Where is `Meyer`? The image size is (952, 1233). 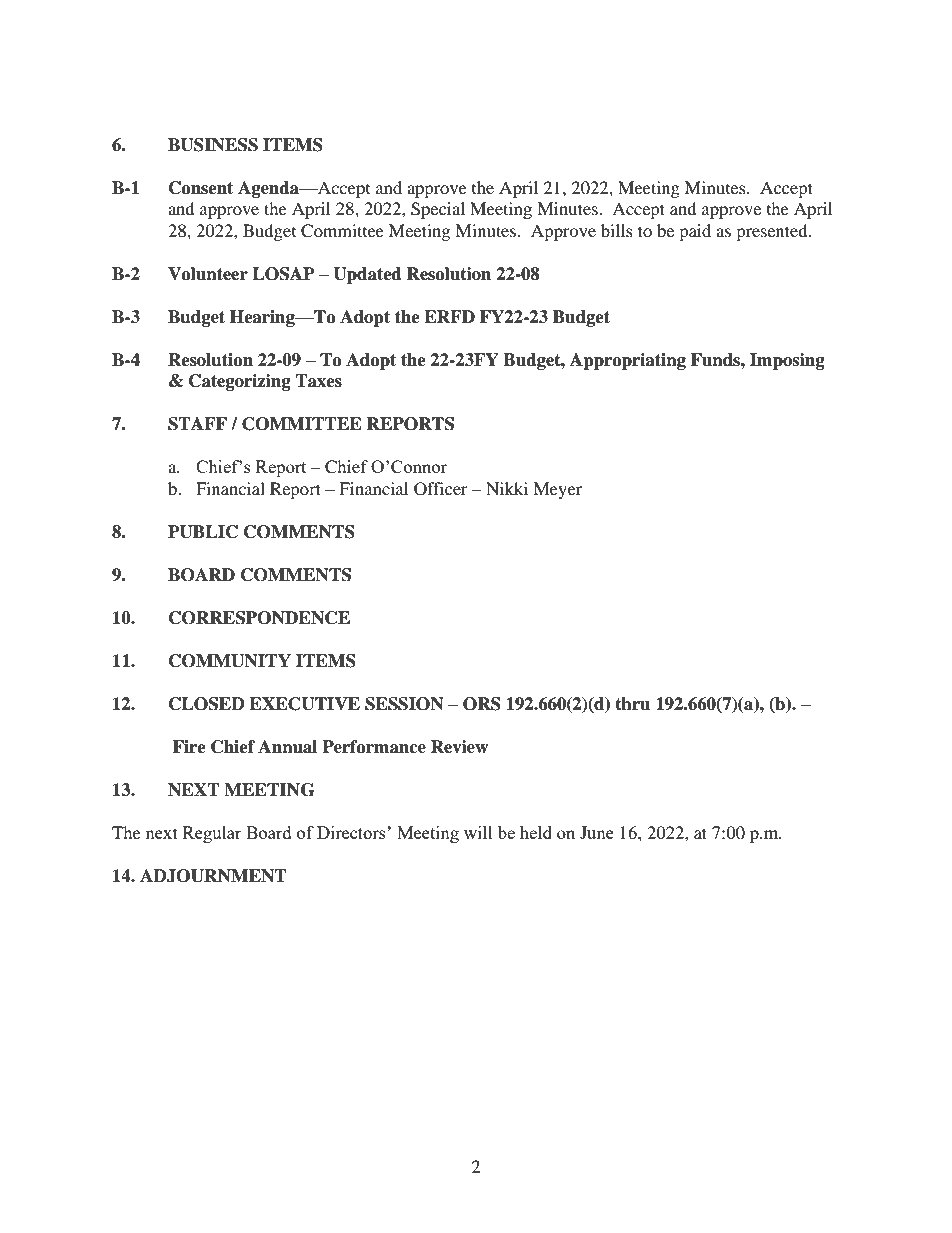
Meyer is located at coordinates (557, 490).
